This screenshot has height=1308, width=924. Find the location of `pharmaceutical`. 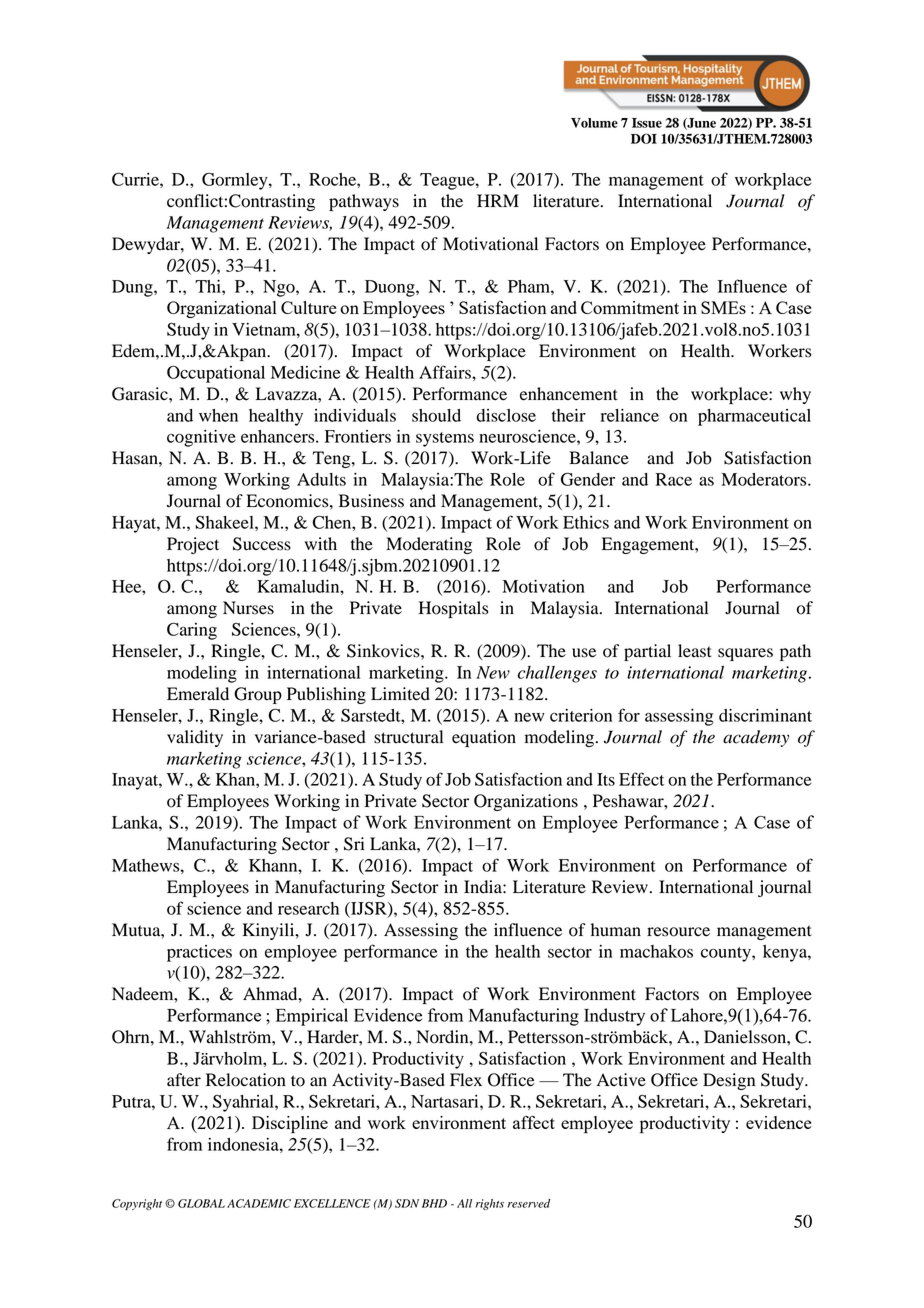

pharmaceutical is located at coordinates (754, 417).
